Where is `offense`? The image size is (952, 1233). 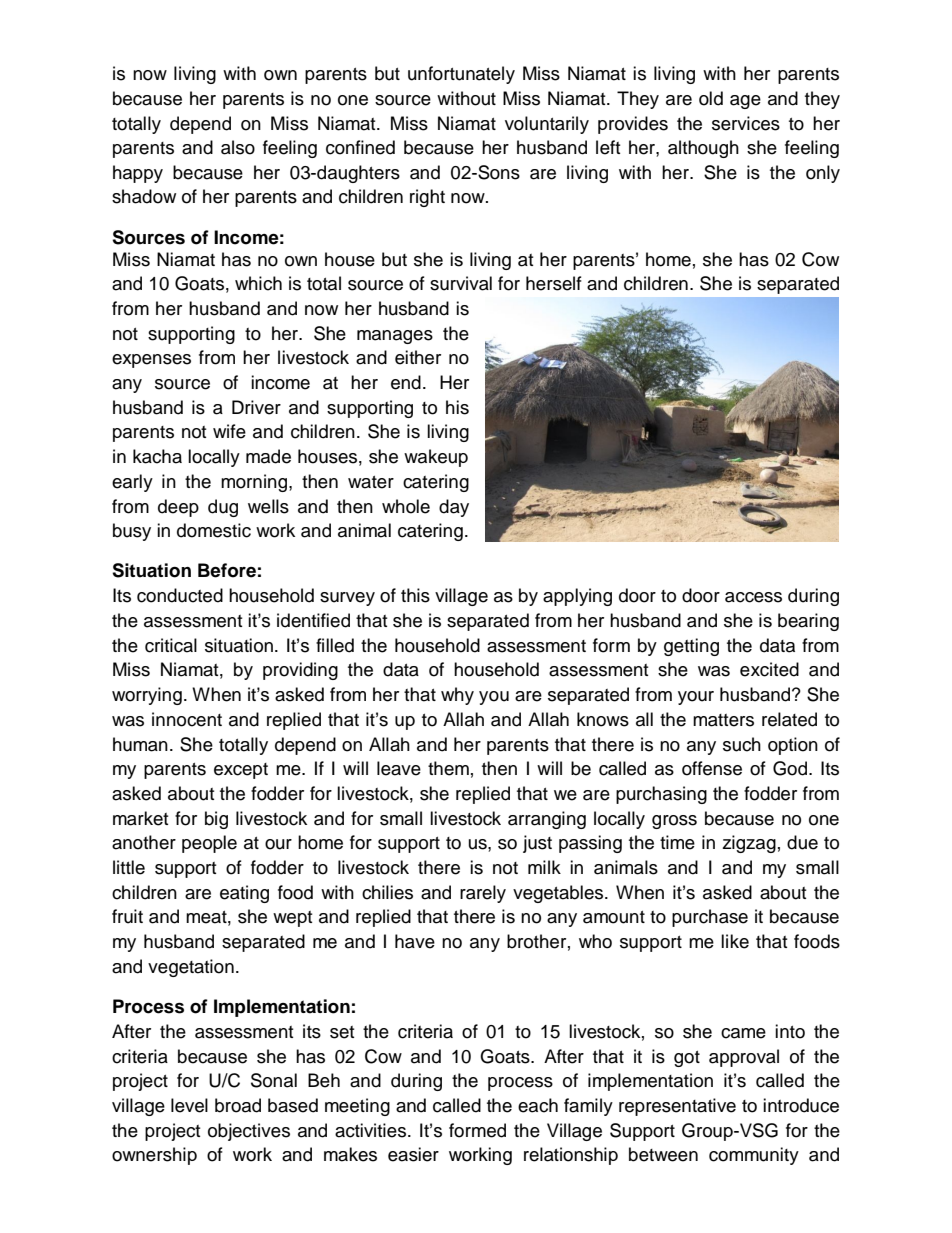 offense is located at coordinates (712, 768).
